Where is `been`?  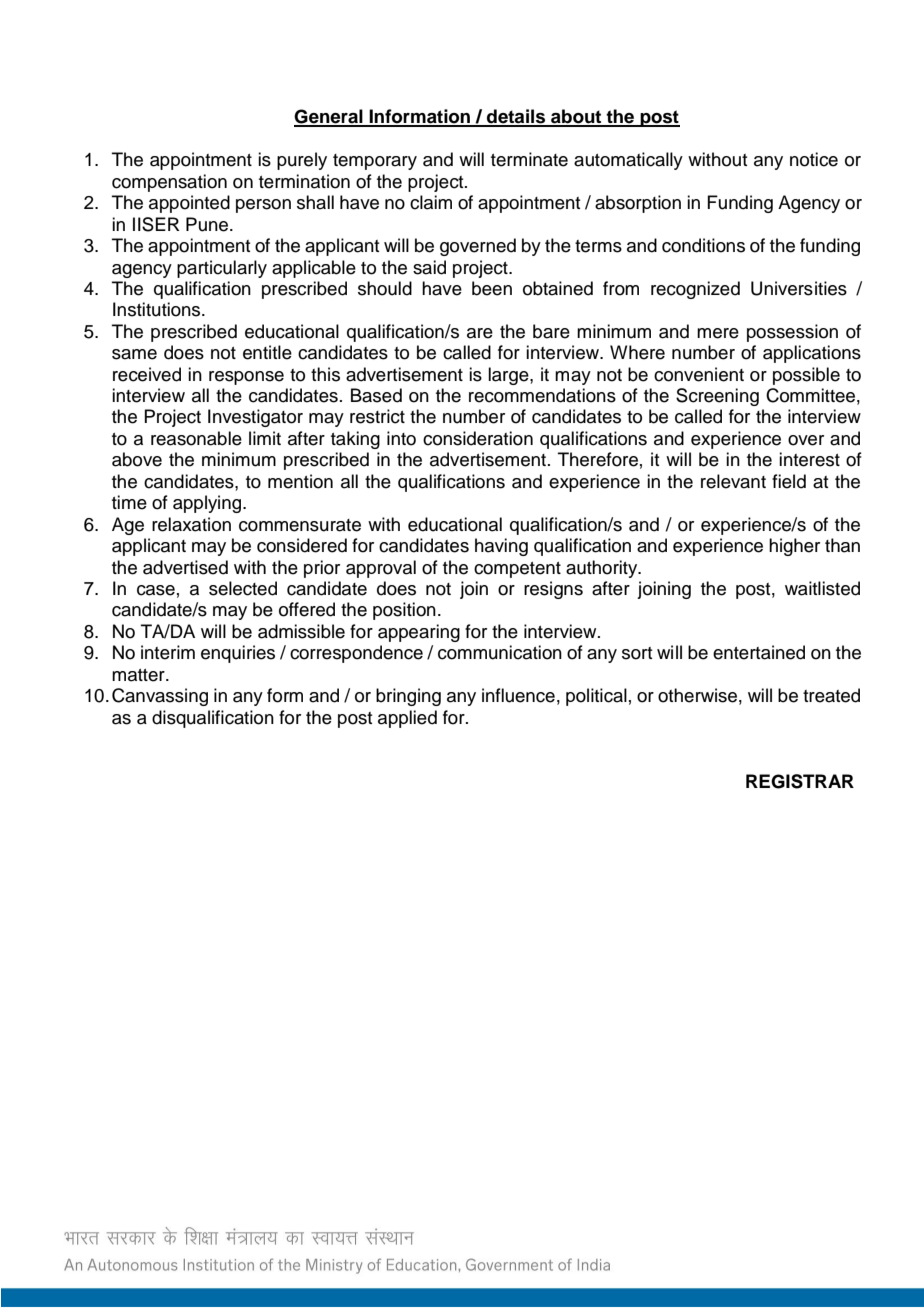
been is located at coordinates (492, 288).
